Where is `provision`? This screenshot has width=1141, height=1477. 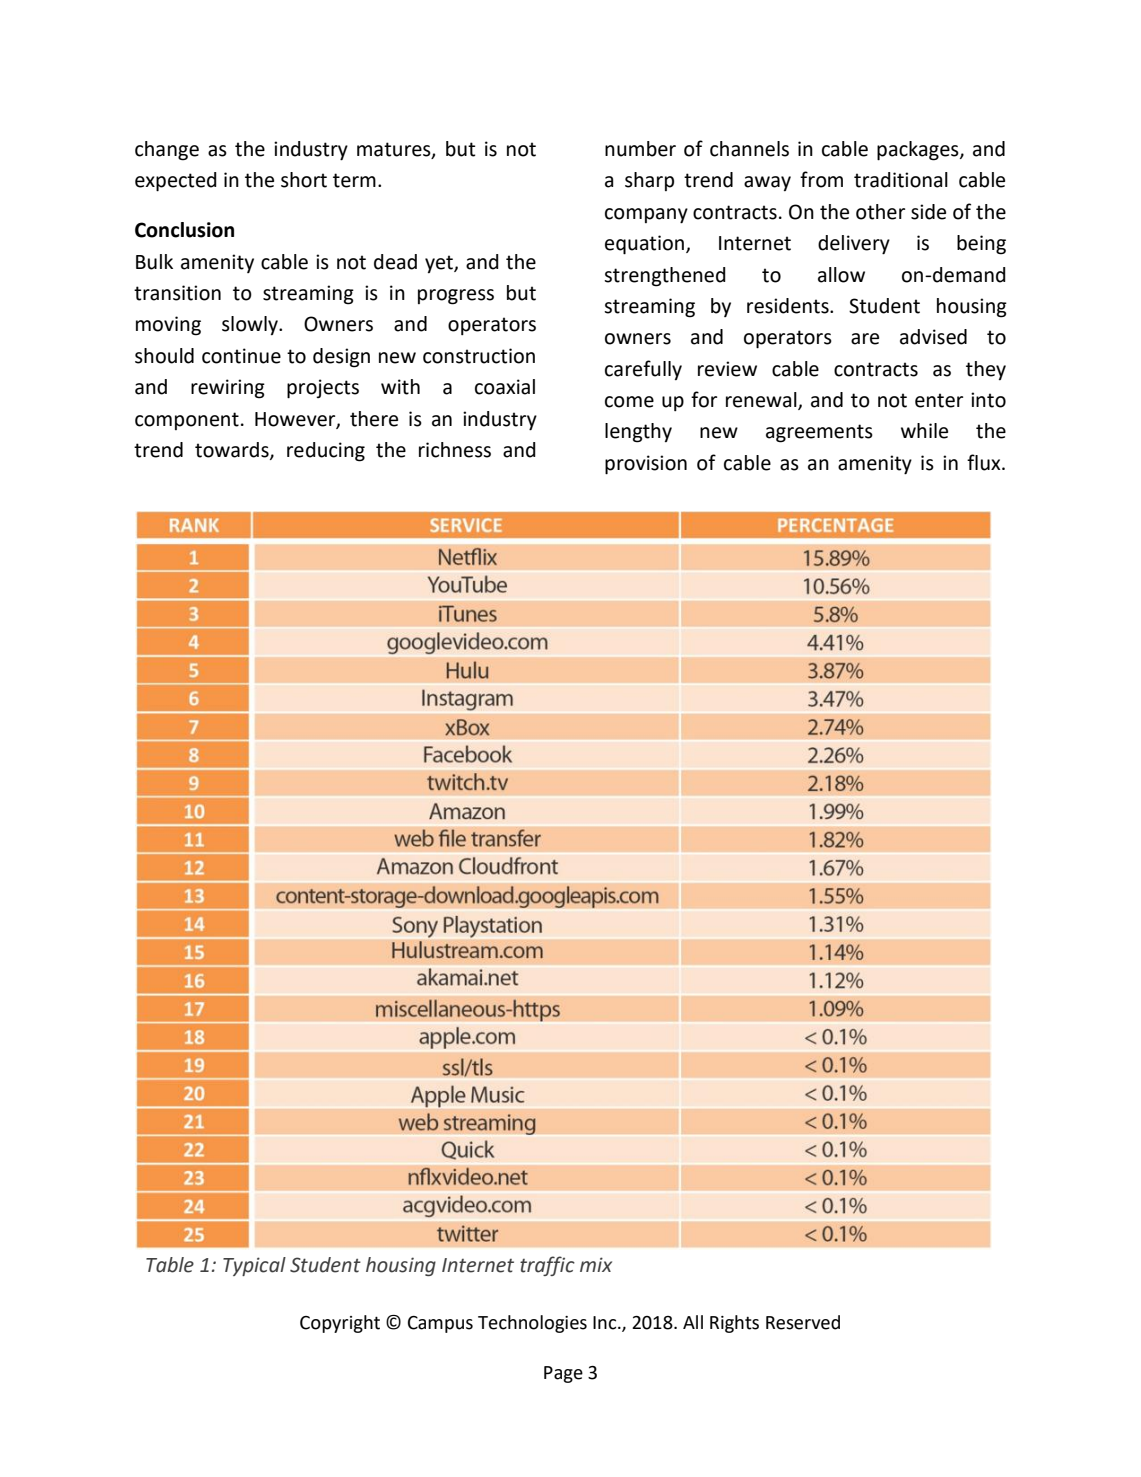
provision is located at coordinates (646, 465).
